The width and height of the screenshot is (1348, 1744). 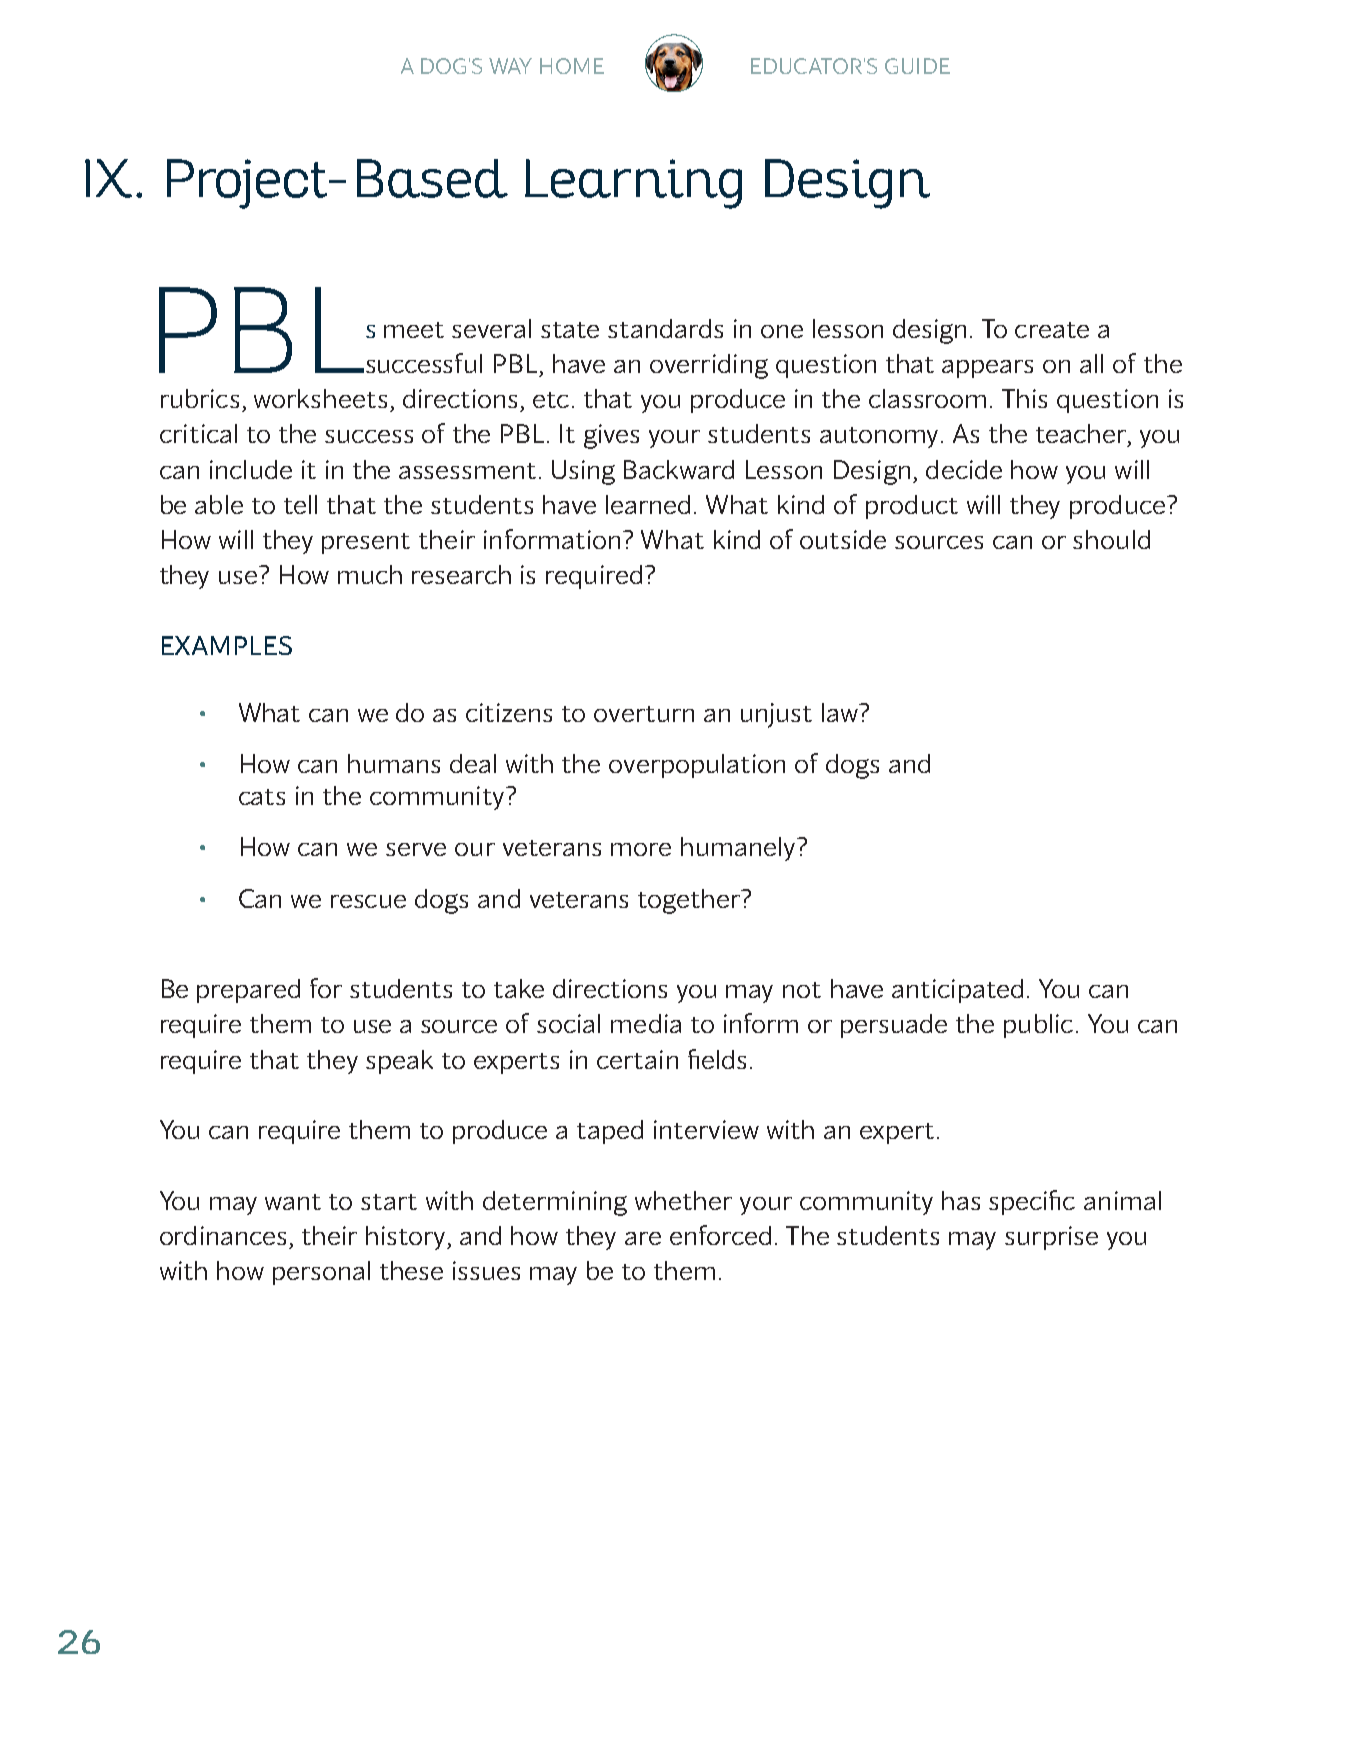 What do you see at coordinates (293, 1202) in the screenshot?
I see `want` at bounding box center [293, 1202].
